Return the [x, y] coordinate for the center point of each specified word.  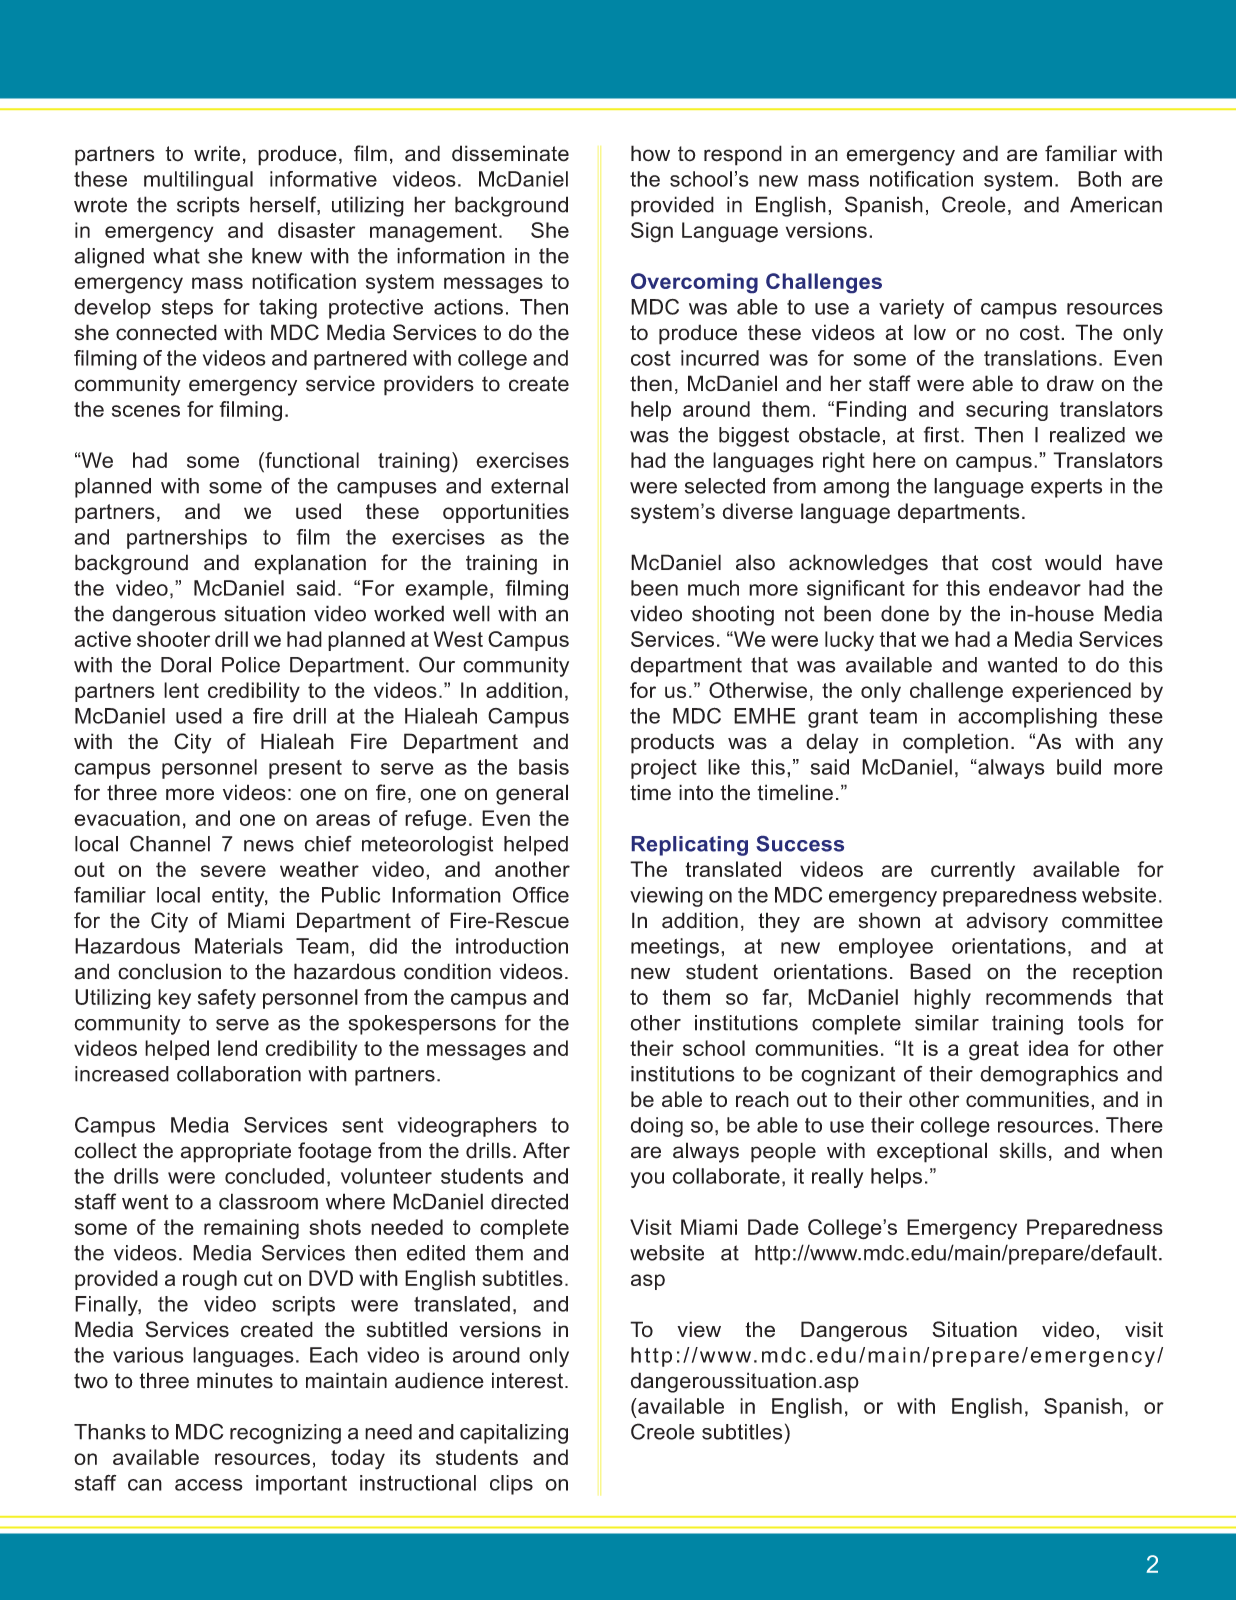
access [209, 1485]
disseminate [510, 153]
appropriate [236, 1152]
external [529, 486]
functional [311, 460]
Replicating [690, 846]
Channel [170, 843]
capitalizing [514, 1434]
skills [1023, 1150]
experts [1066, 488]
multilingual [198, 181]
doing [657, 1127]
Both [1099, 179]
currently [973, 871]
